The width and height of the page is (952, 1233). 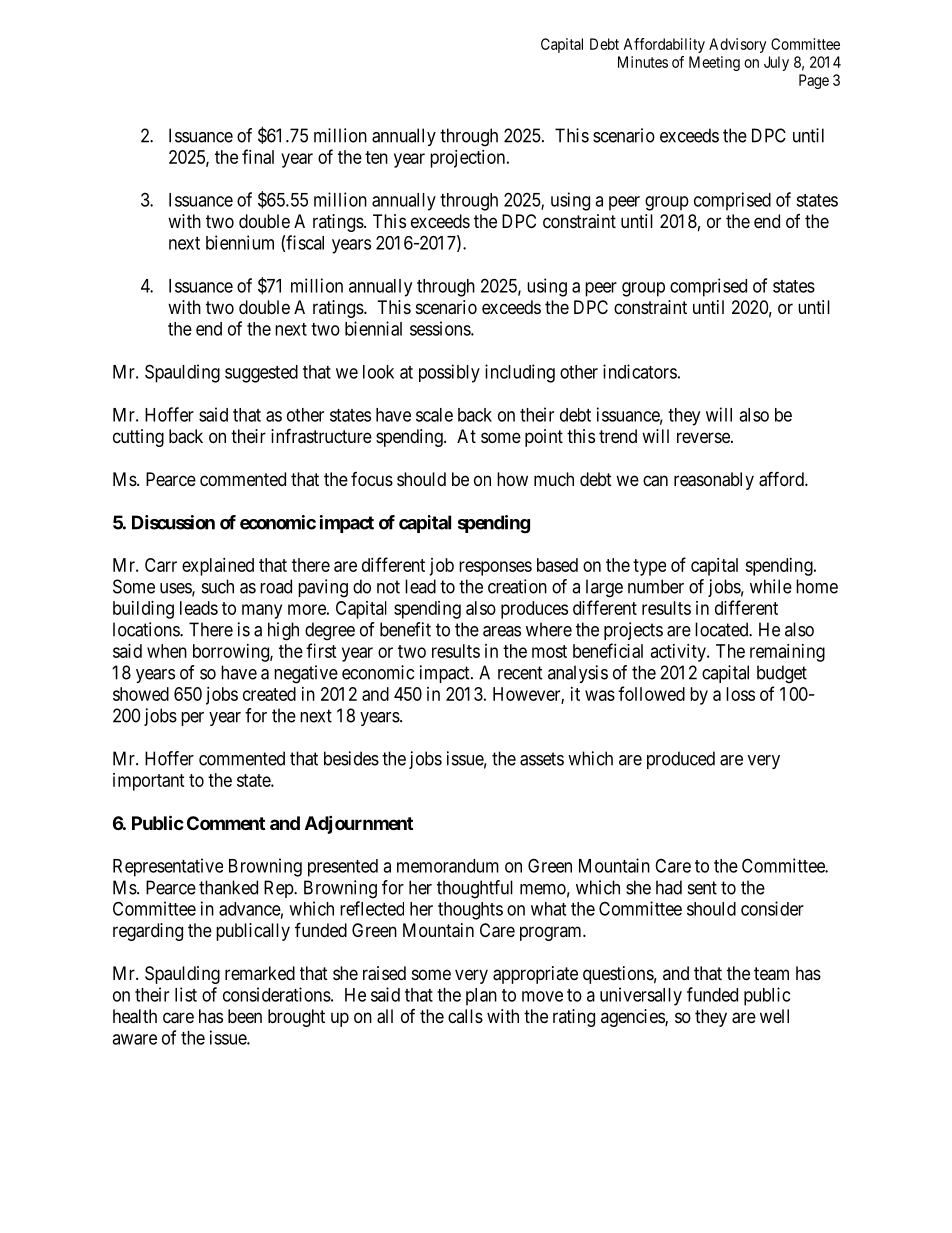 What do you see at coordinates (681, 760) in the page?
I see `produced` at bounding box center [681, 760].
